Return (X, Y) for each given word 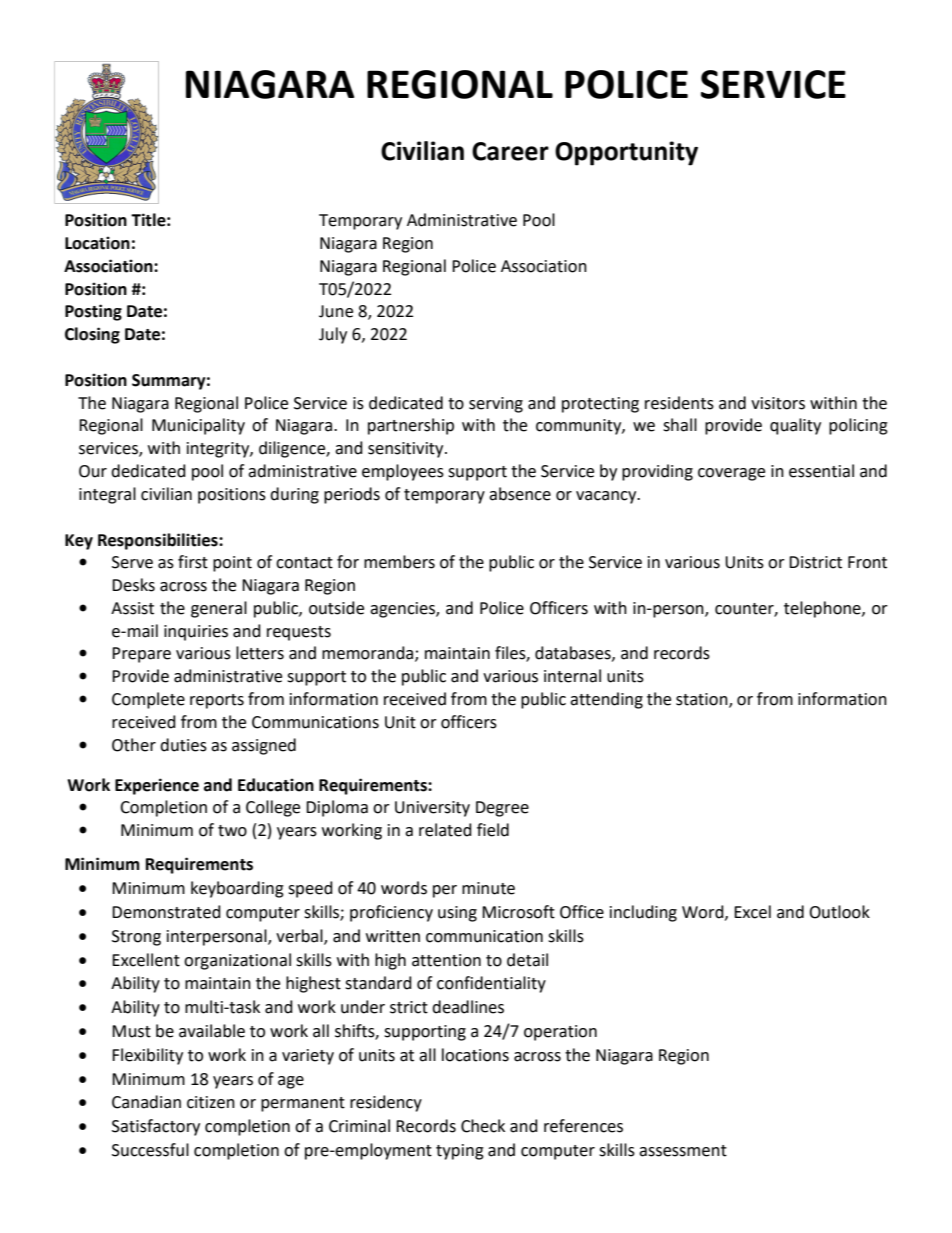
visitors (778, 403)
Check (483, 1126)
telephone (823, 609)
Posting (93, 312)
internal (572, 676)
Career (510, 151)
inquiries (196, 633)
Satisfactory (156, 1127)
